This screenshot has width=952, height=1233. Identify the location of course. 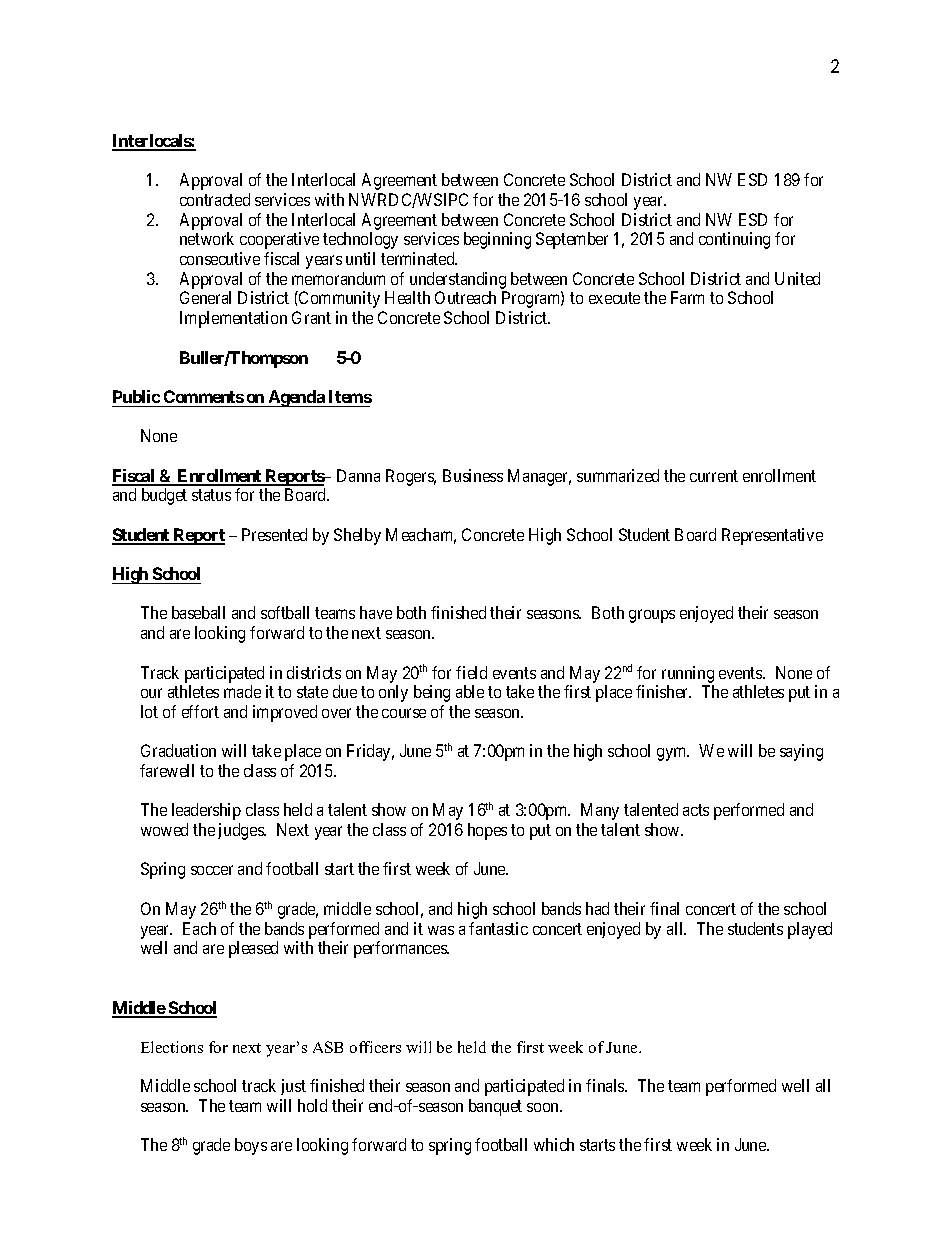
(404, 713).
